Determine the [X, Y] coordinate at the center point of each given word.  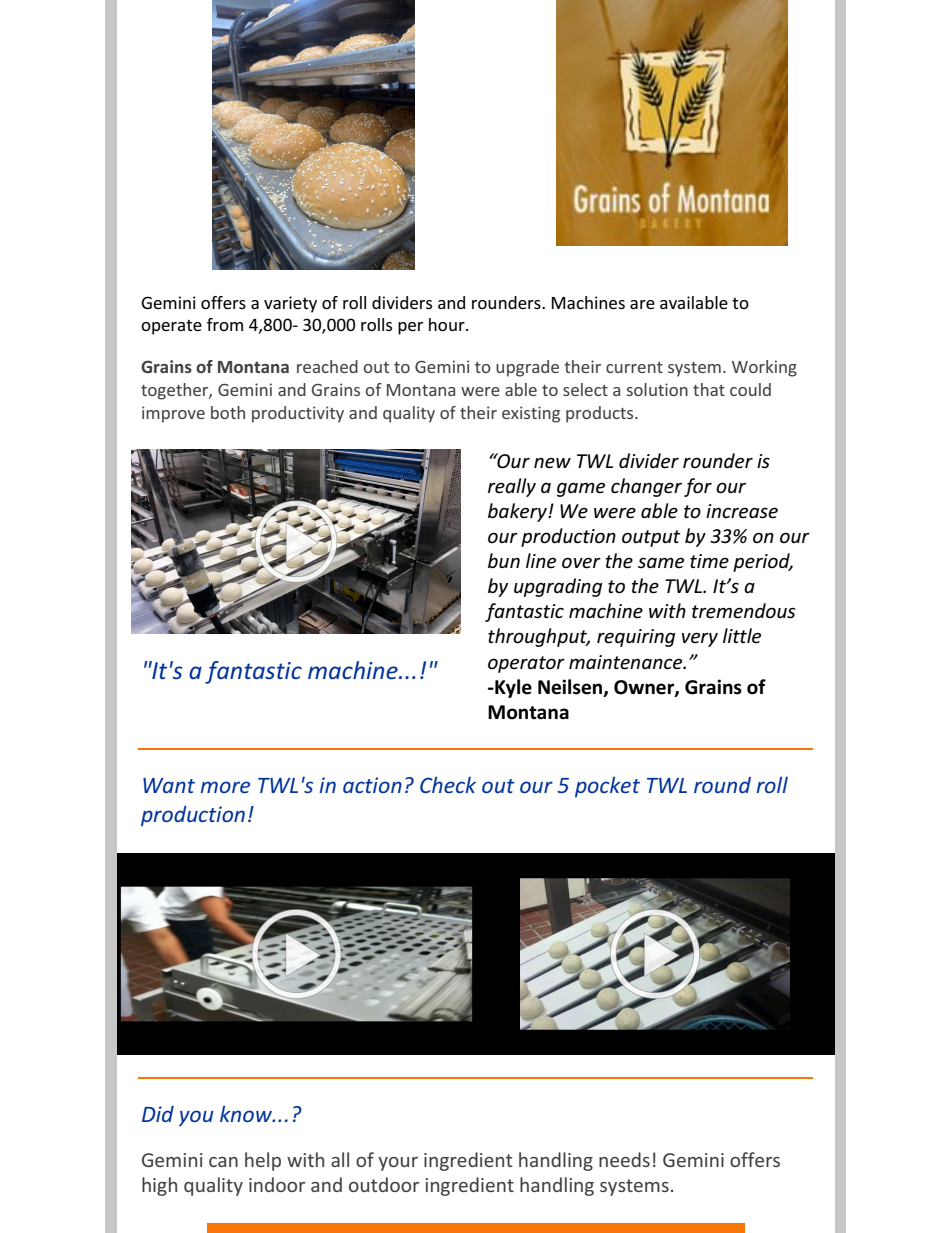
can [223, 1162]
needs [624, 1159]
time [709, 561]
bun [504, 561]
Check [448, 785]
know [247, 1114]
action [372, 785]
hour [448, 324]
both [228, 412]
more [225, 787]
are [642, 304]
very [700, 640]
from [225, 324]
